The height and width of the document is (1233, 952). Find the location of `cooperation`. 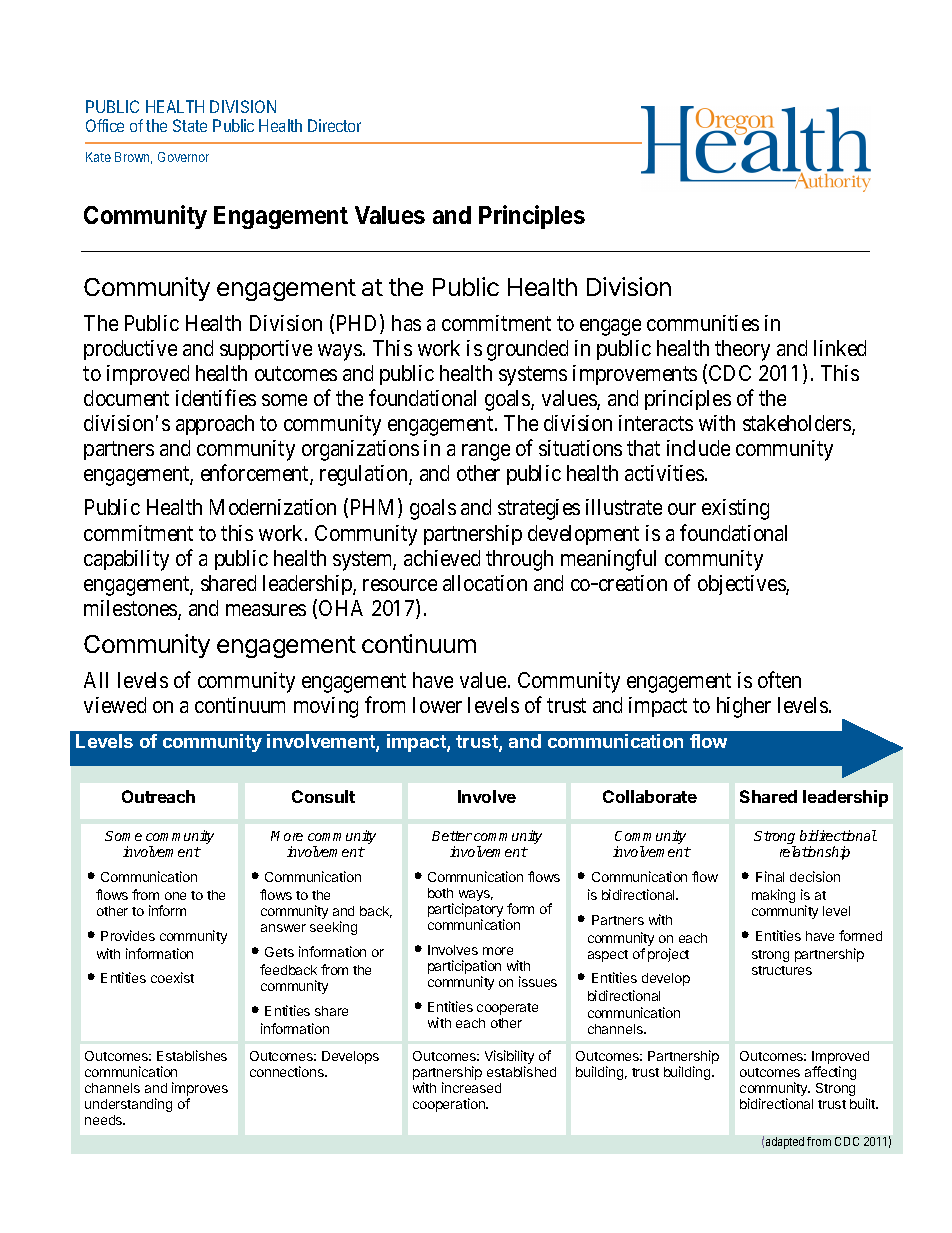

cooperation is located at coordinates (450, 1105).
